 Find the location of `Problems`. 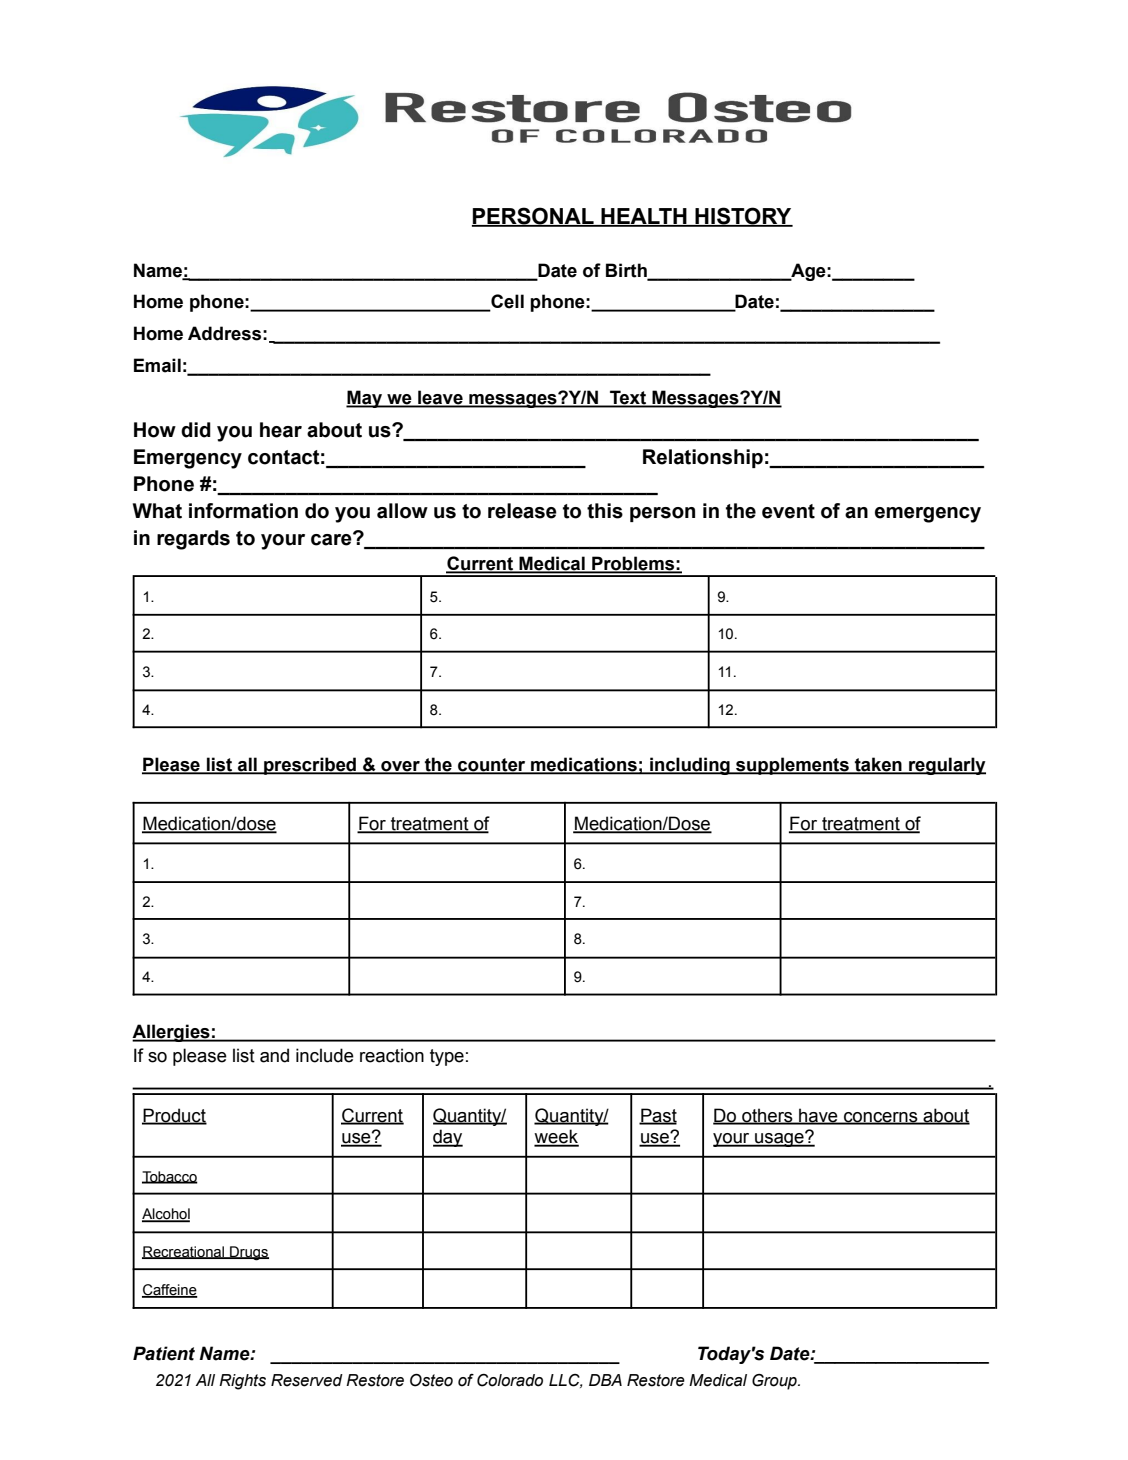

Problems is located at coordinates (633, 564).
